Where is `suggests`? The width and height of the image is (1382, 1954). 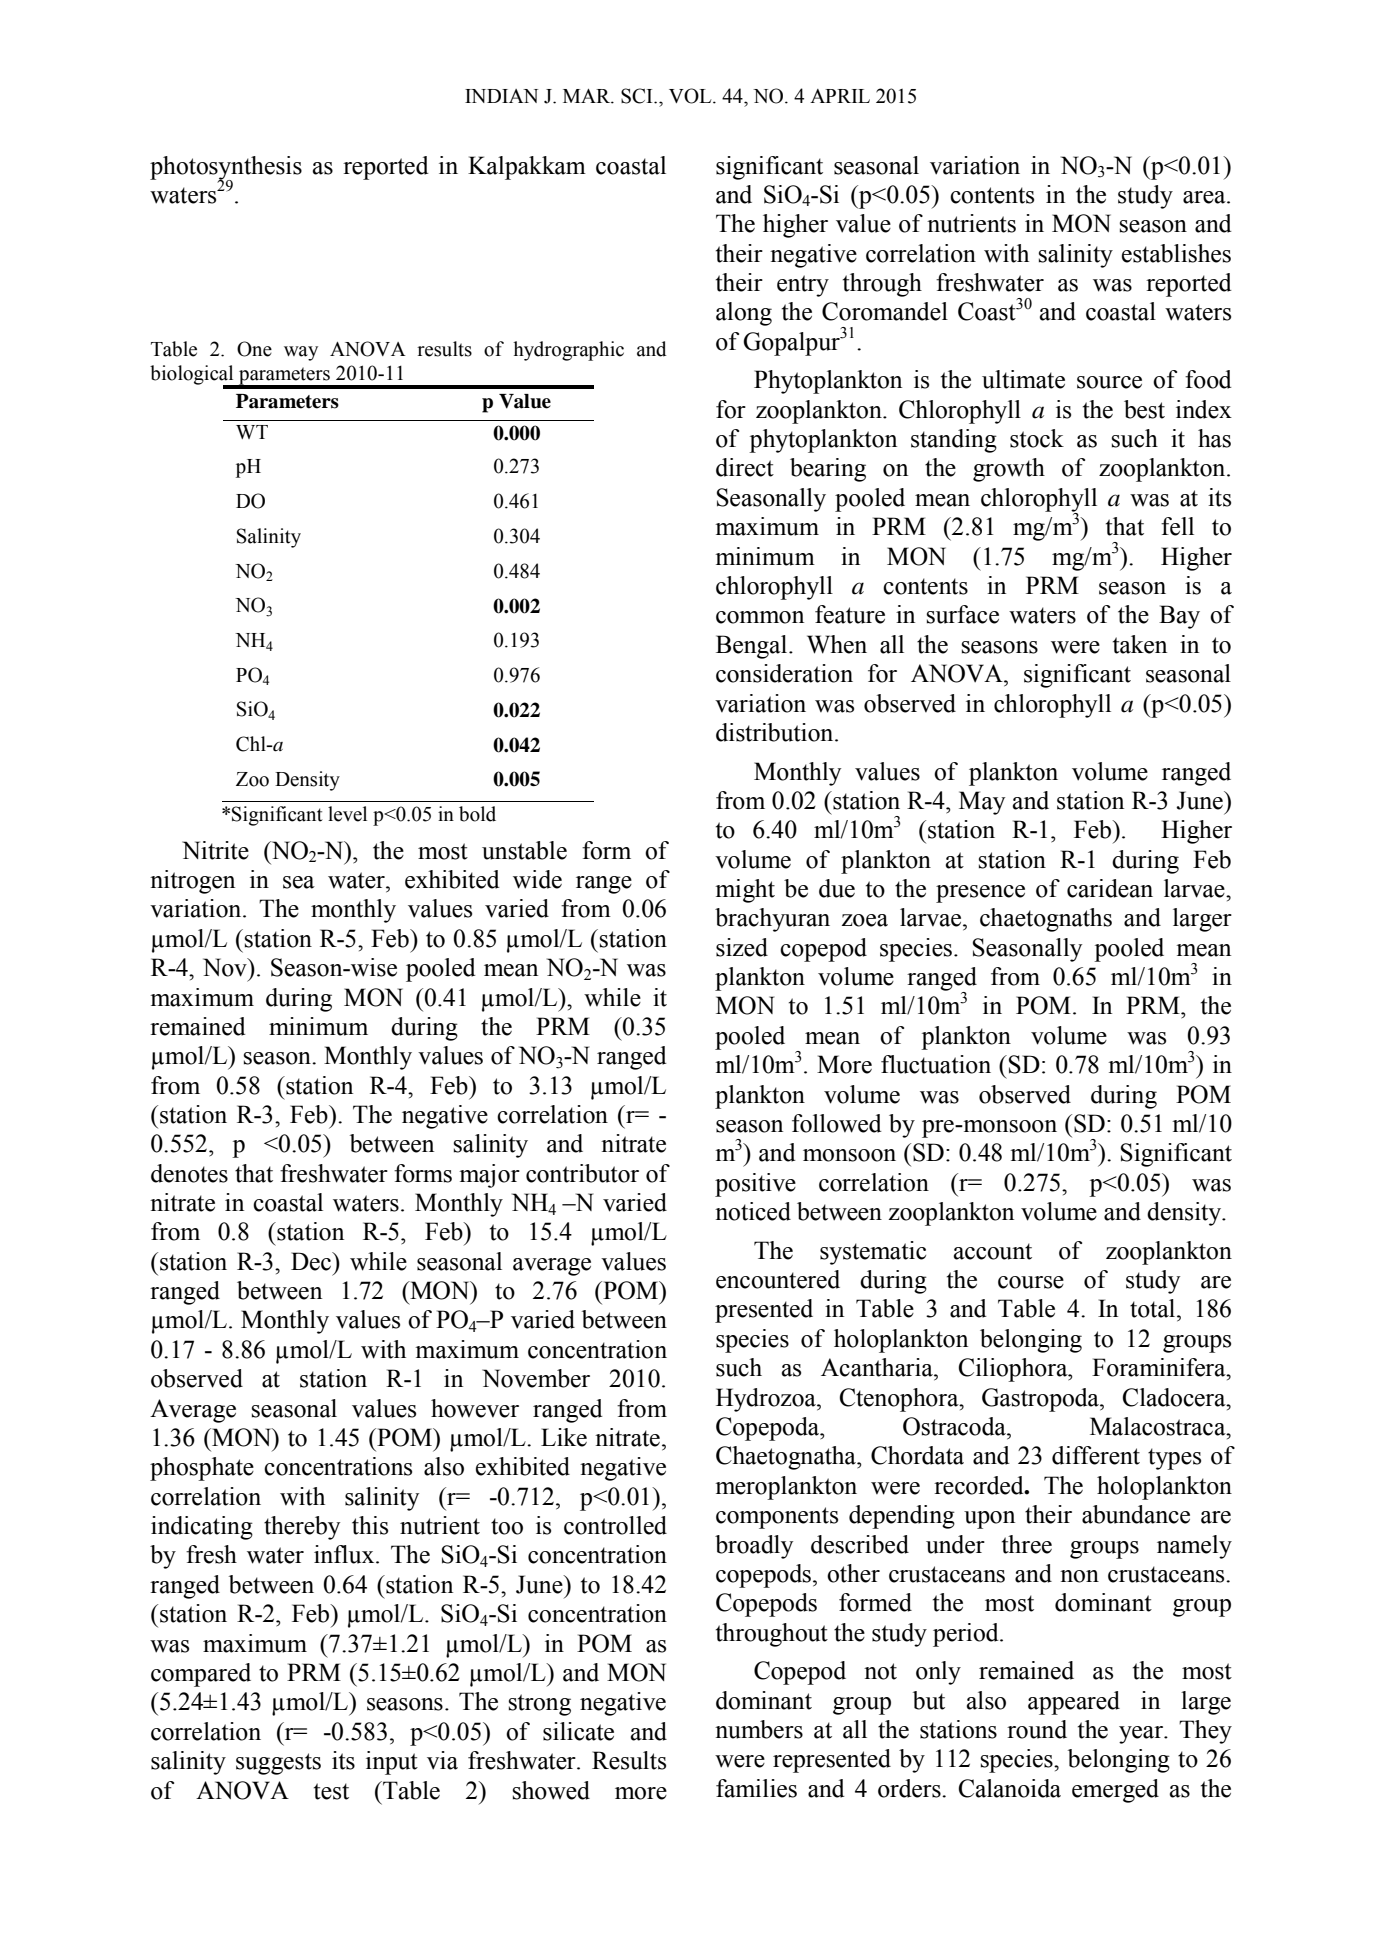
suggests is located at coordinates (278, 1764).
